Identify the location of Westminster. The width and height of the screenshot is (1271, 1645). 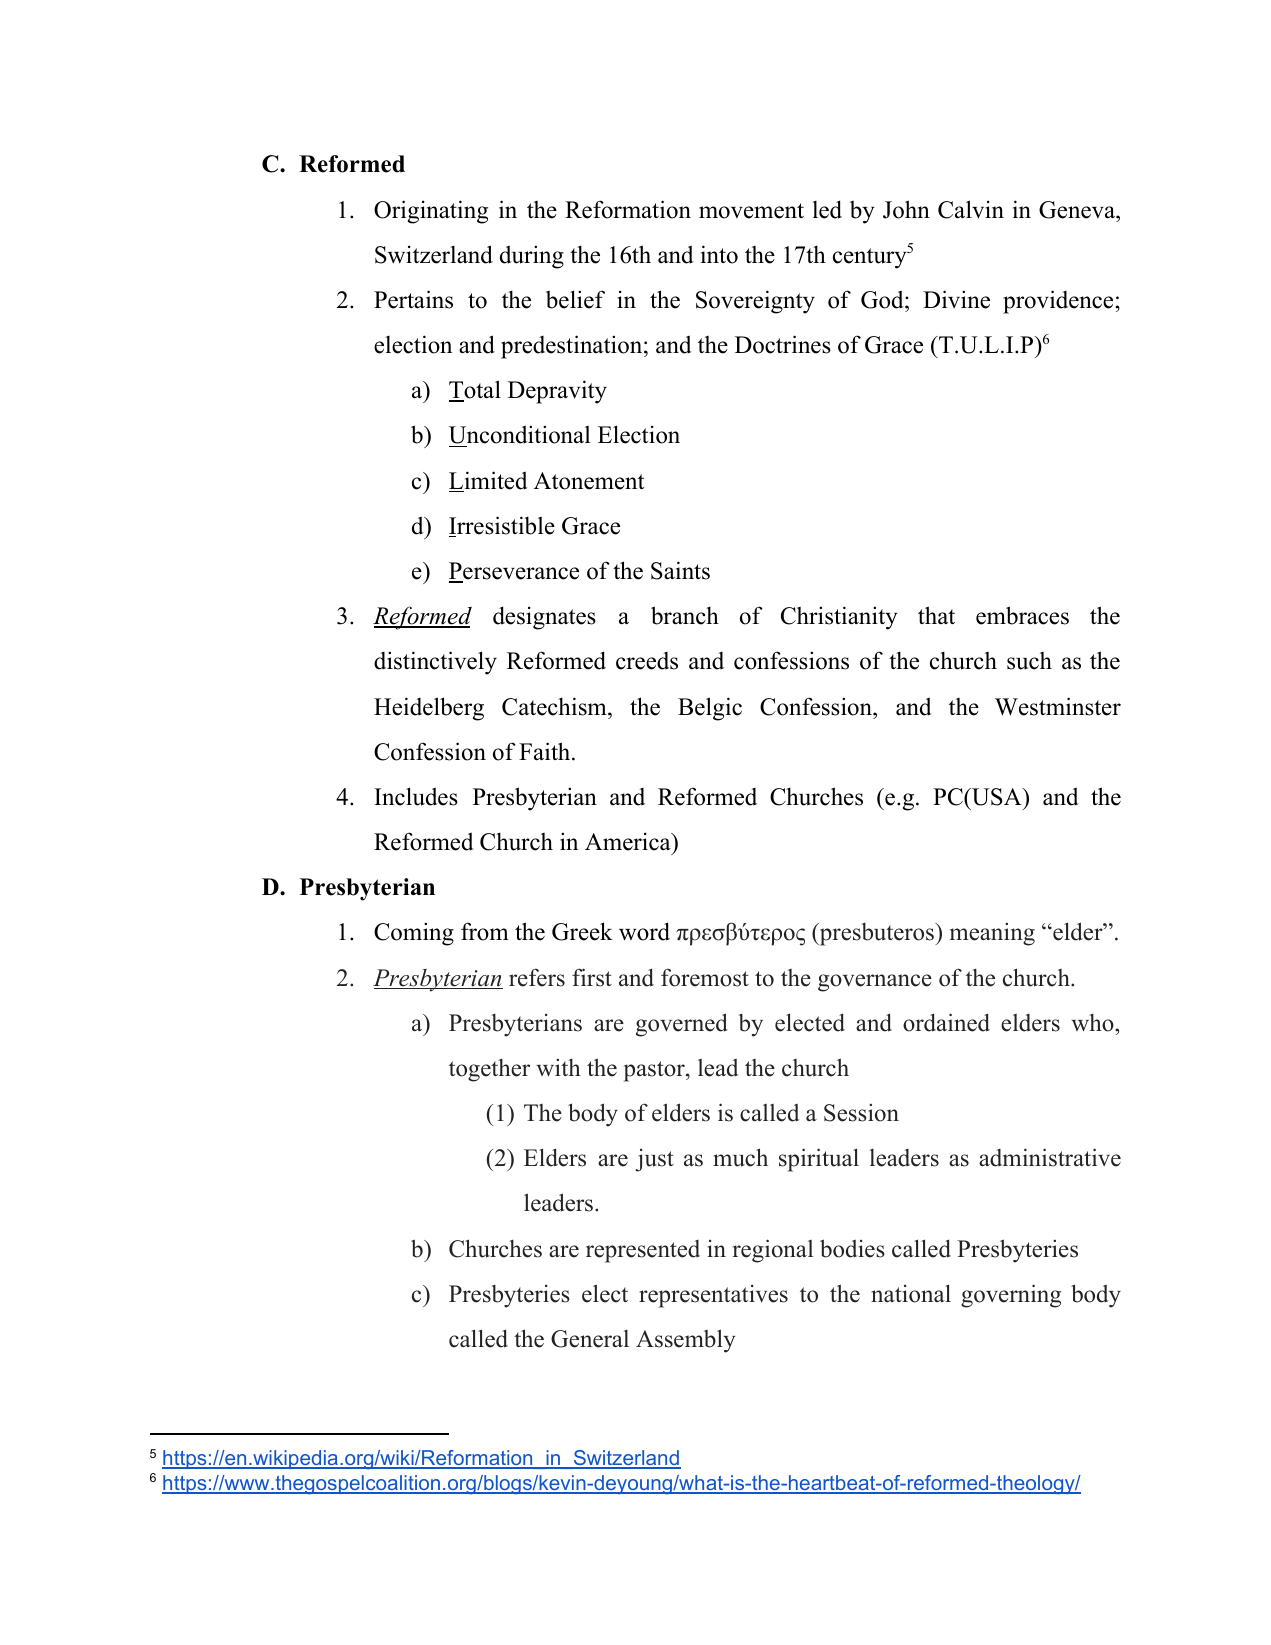
(1058, 706).
